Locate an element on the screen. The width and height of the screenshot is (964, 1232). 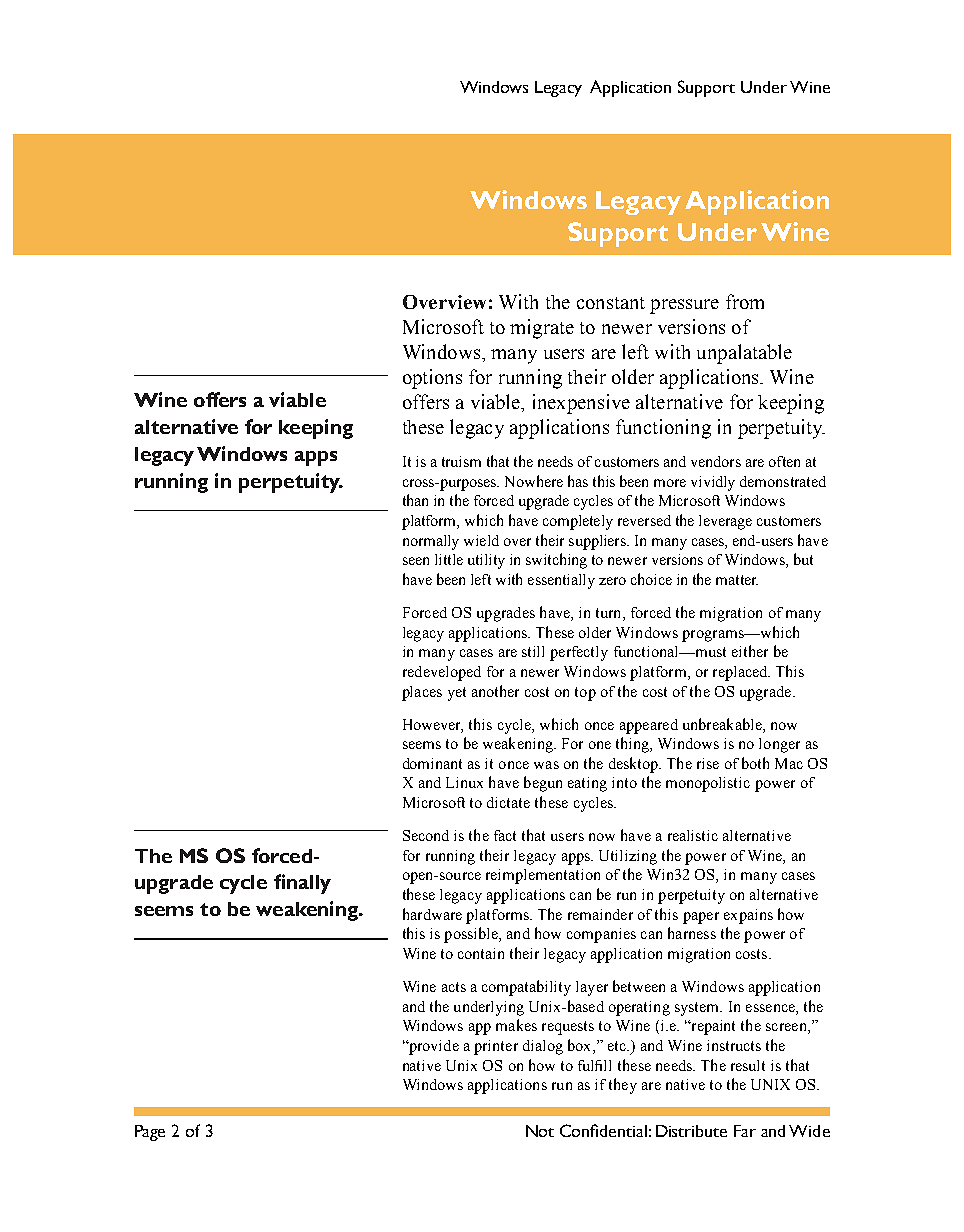
options is located at coordinates (432, 379).
